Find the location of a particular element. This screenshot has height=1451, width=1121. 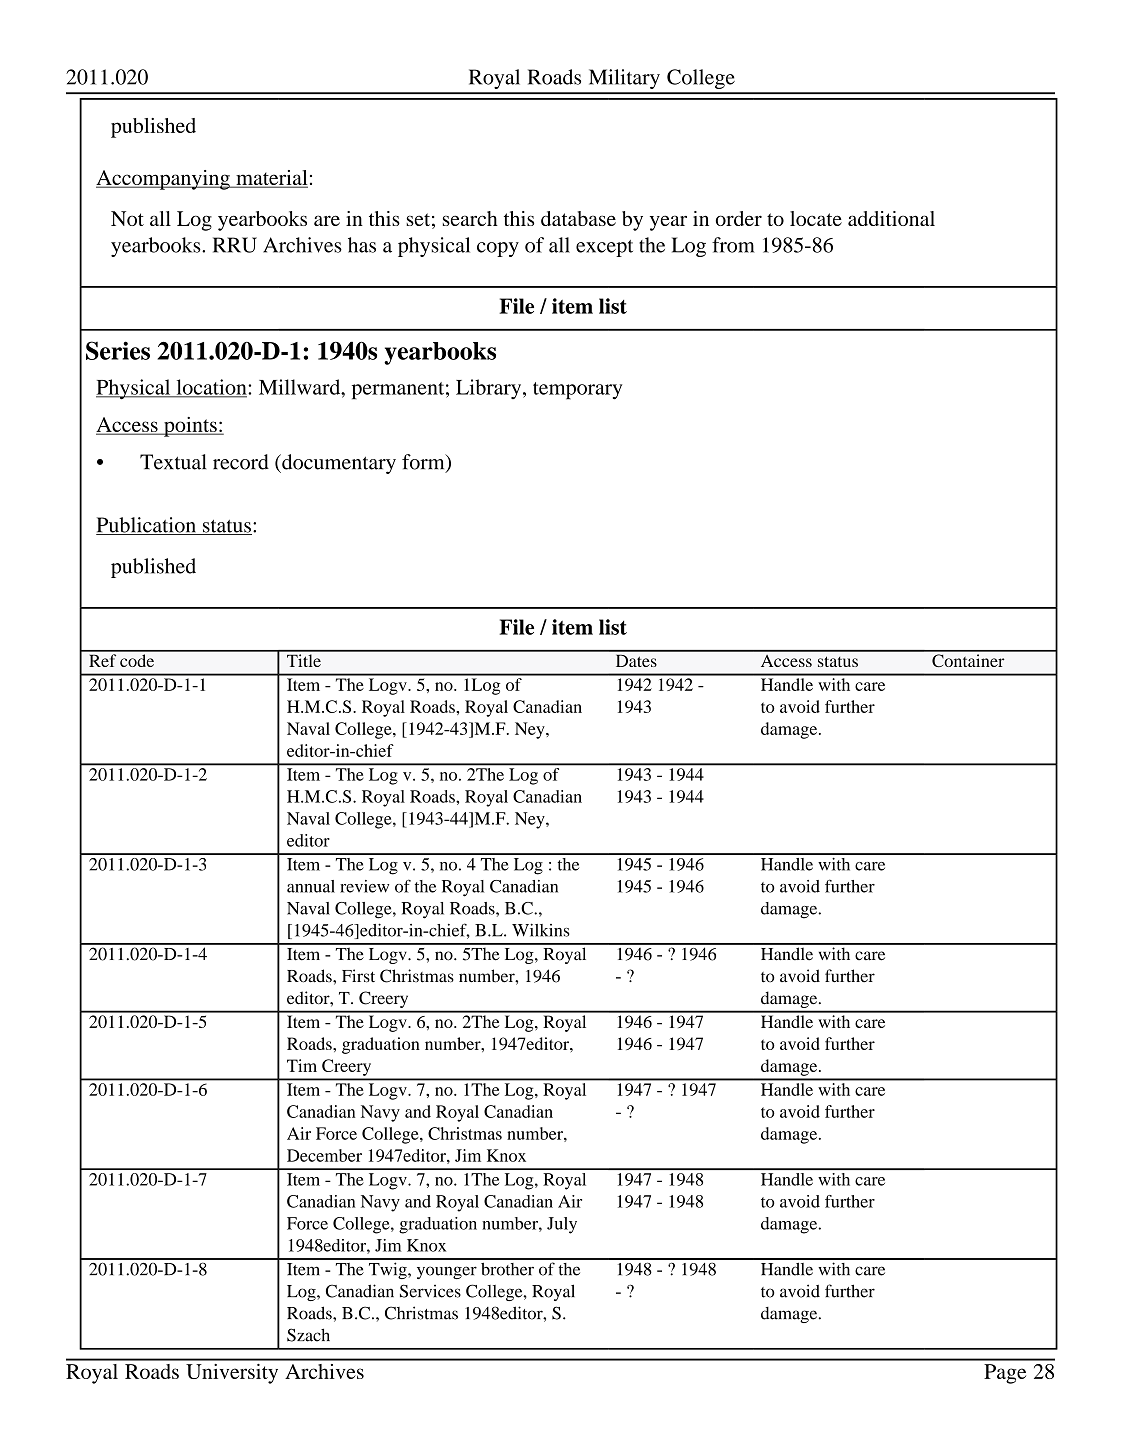

annual is located at coordinates (311, 886).
